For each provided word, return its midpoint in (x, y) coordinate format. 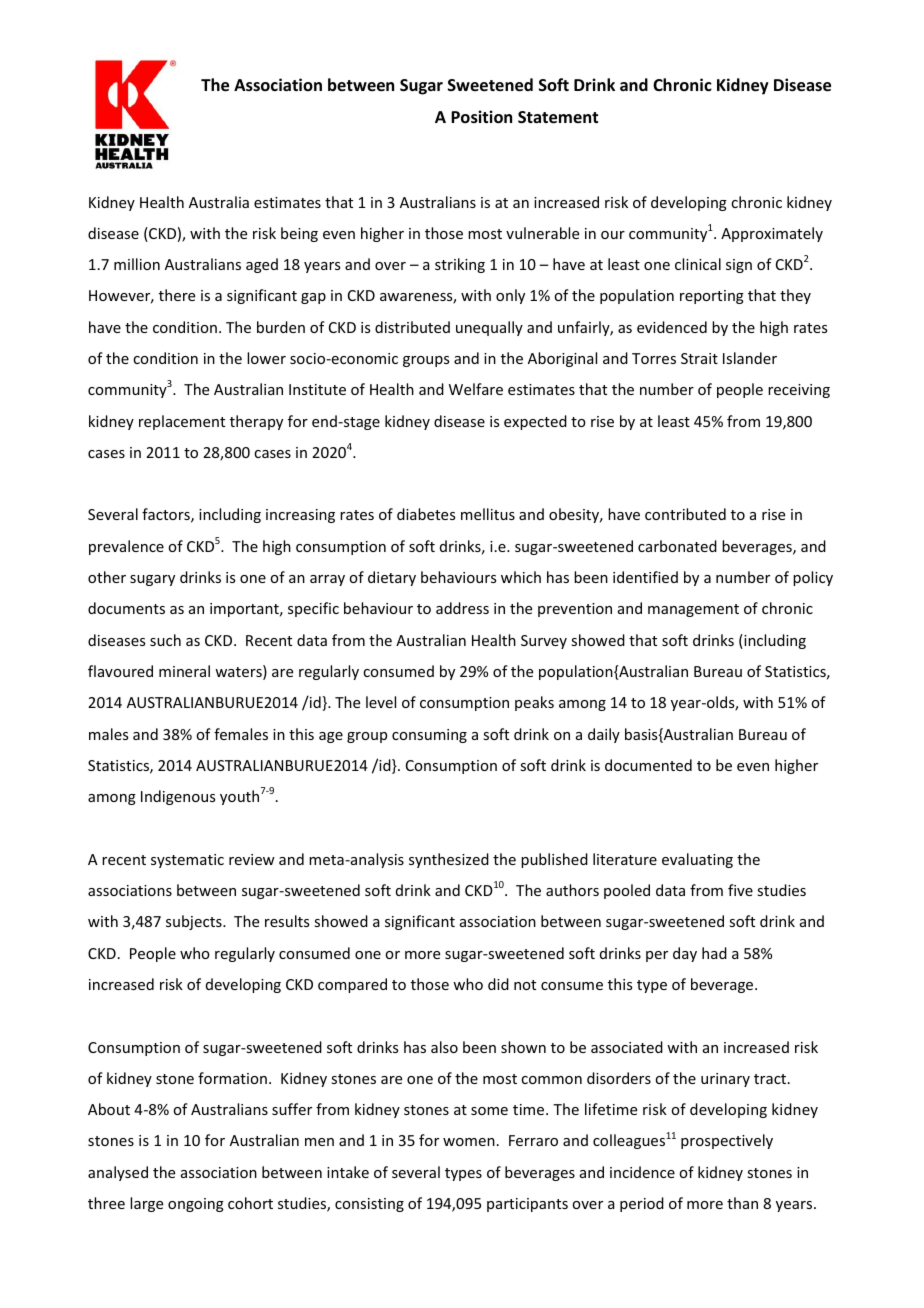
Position (481, 117)
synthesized (449, 860)
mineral (184, 671)
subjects (195, 922)
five (740, 890)
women (469, 1142)
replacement (182, 422)
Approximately (772, 234)
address (462, 608)
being (299, 234)
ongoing (196, 1205)
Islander (750, 358)
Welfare (476, 389)
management (693, 610)
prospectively (727, 1141)
